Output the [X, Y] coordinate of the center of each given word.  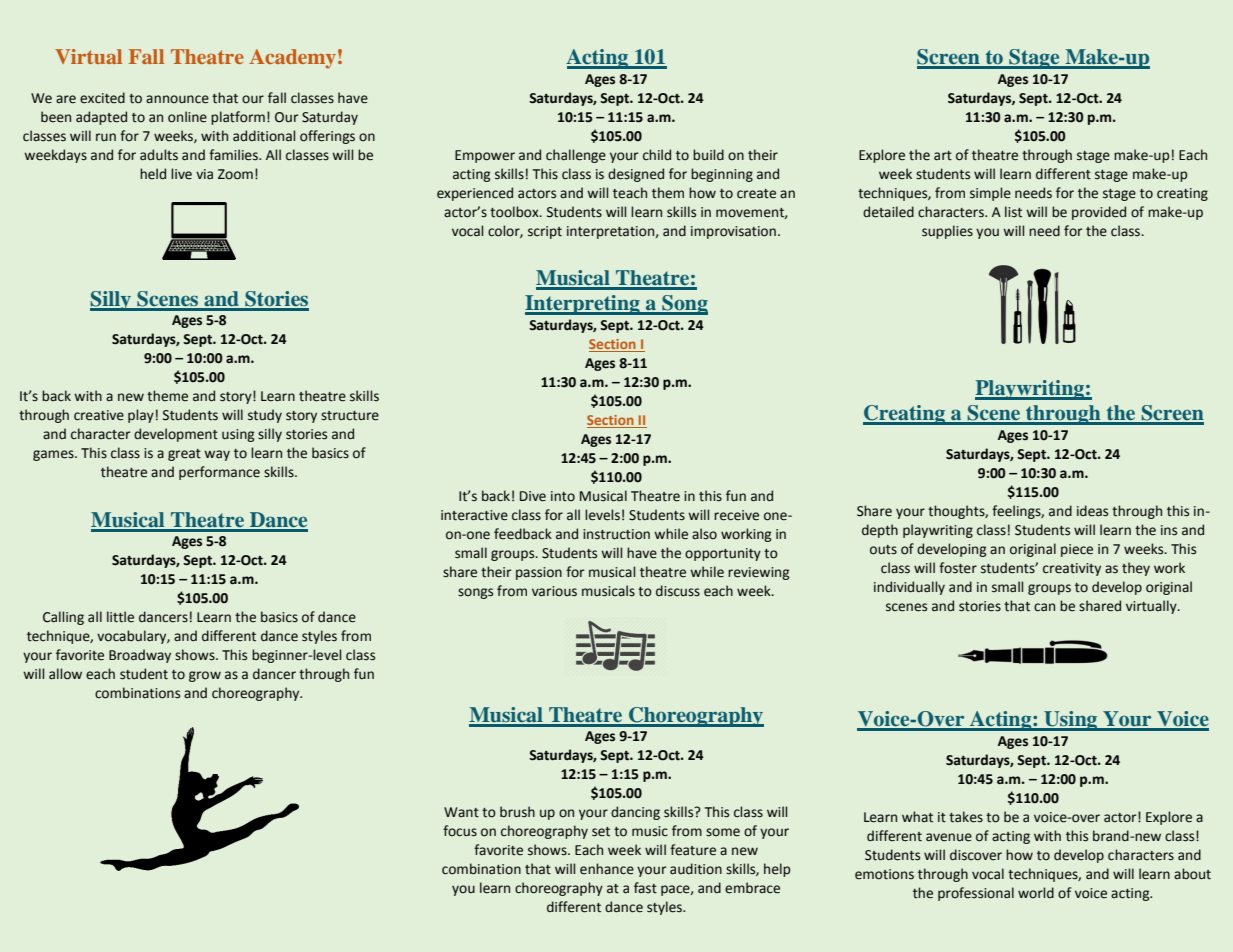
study [265, 416]
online [187, 117]
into [563, 496]
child [657, 155]
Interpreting [583, 305]
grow [205, 676]
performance [219, 473]
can [1044, 607]
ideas [1092, 511]
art [943, 156]
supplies [947, 232]
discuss [678, 591]
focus [460, 831]
